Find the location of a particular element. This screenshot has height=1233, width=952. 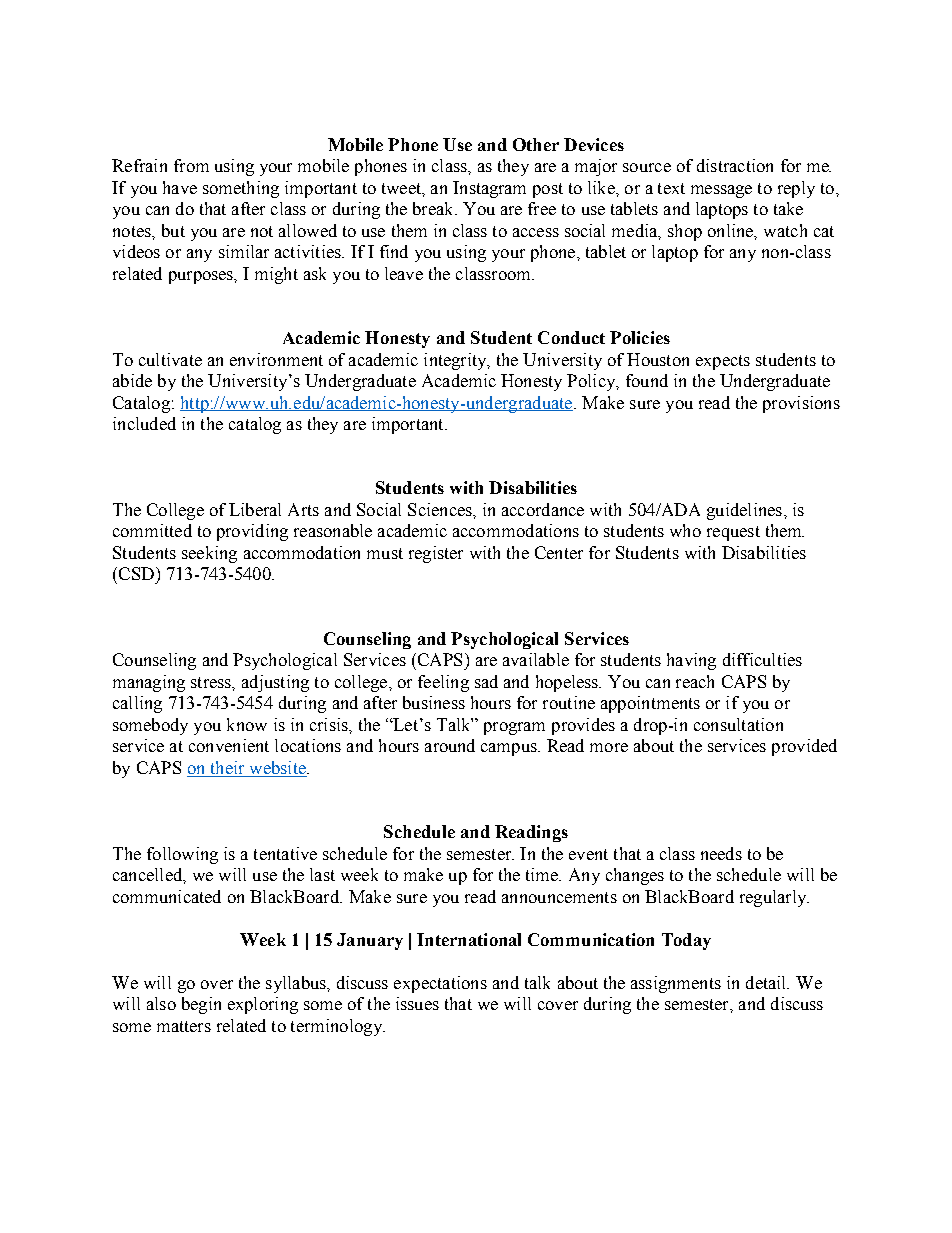

register is located at coordinates (436, 554).
